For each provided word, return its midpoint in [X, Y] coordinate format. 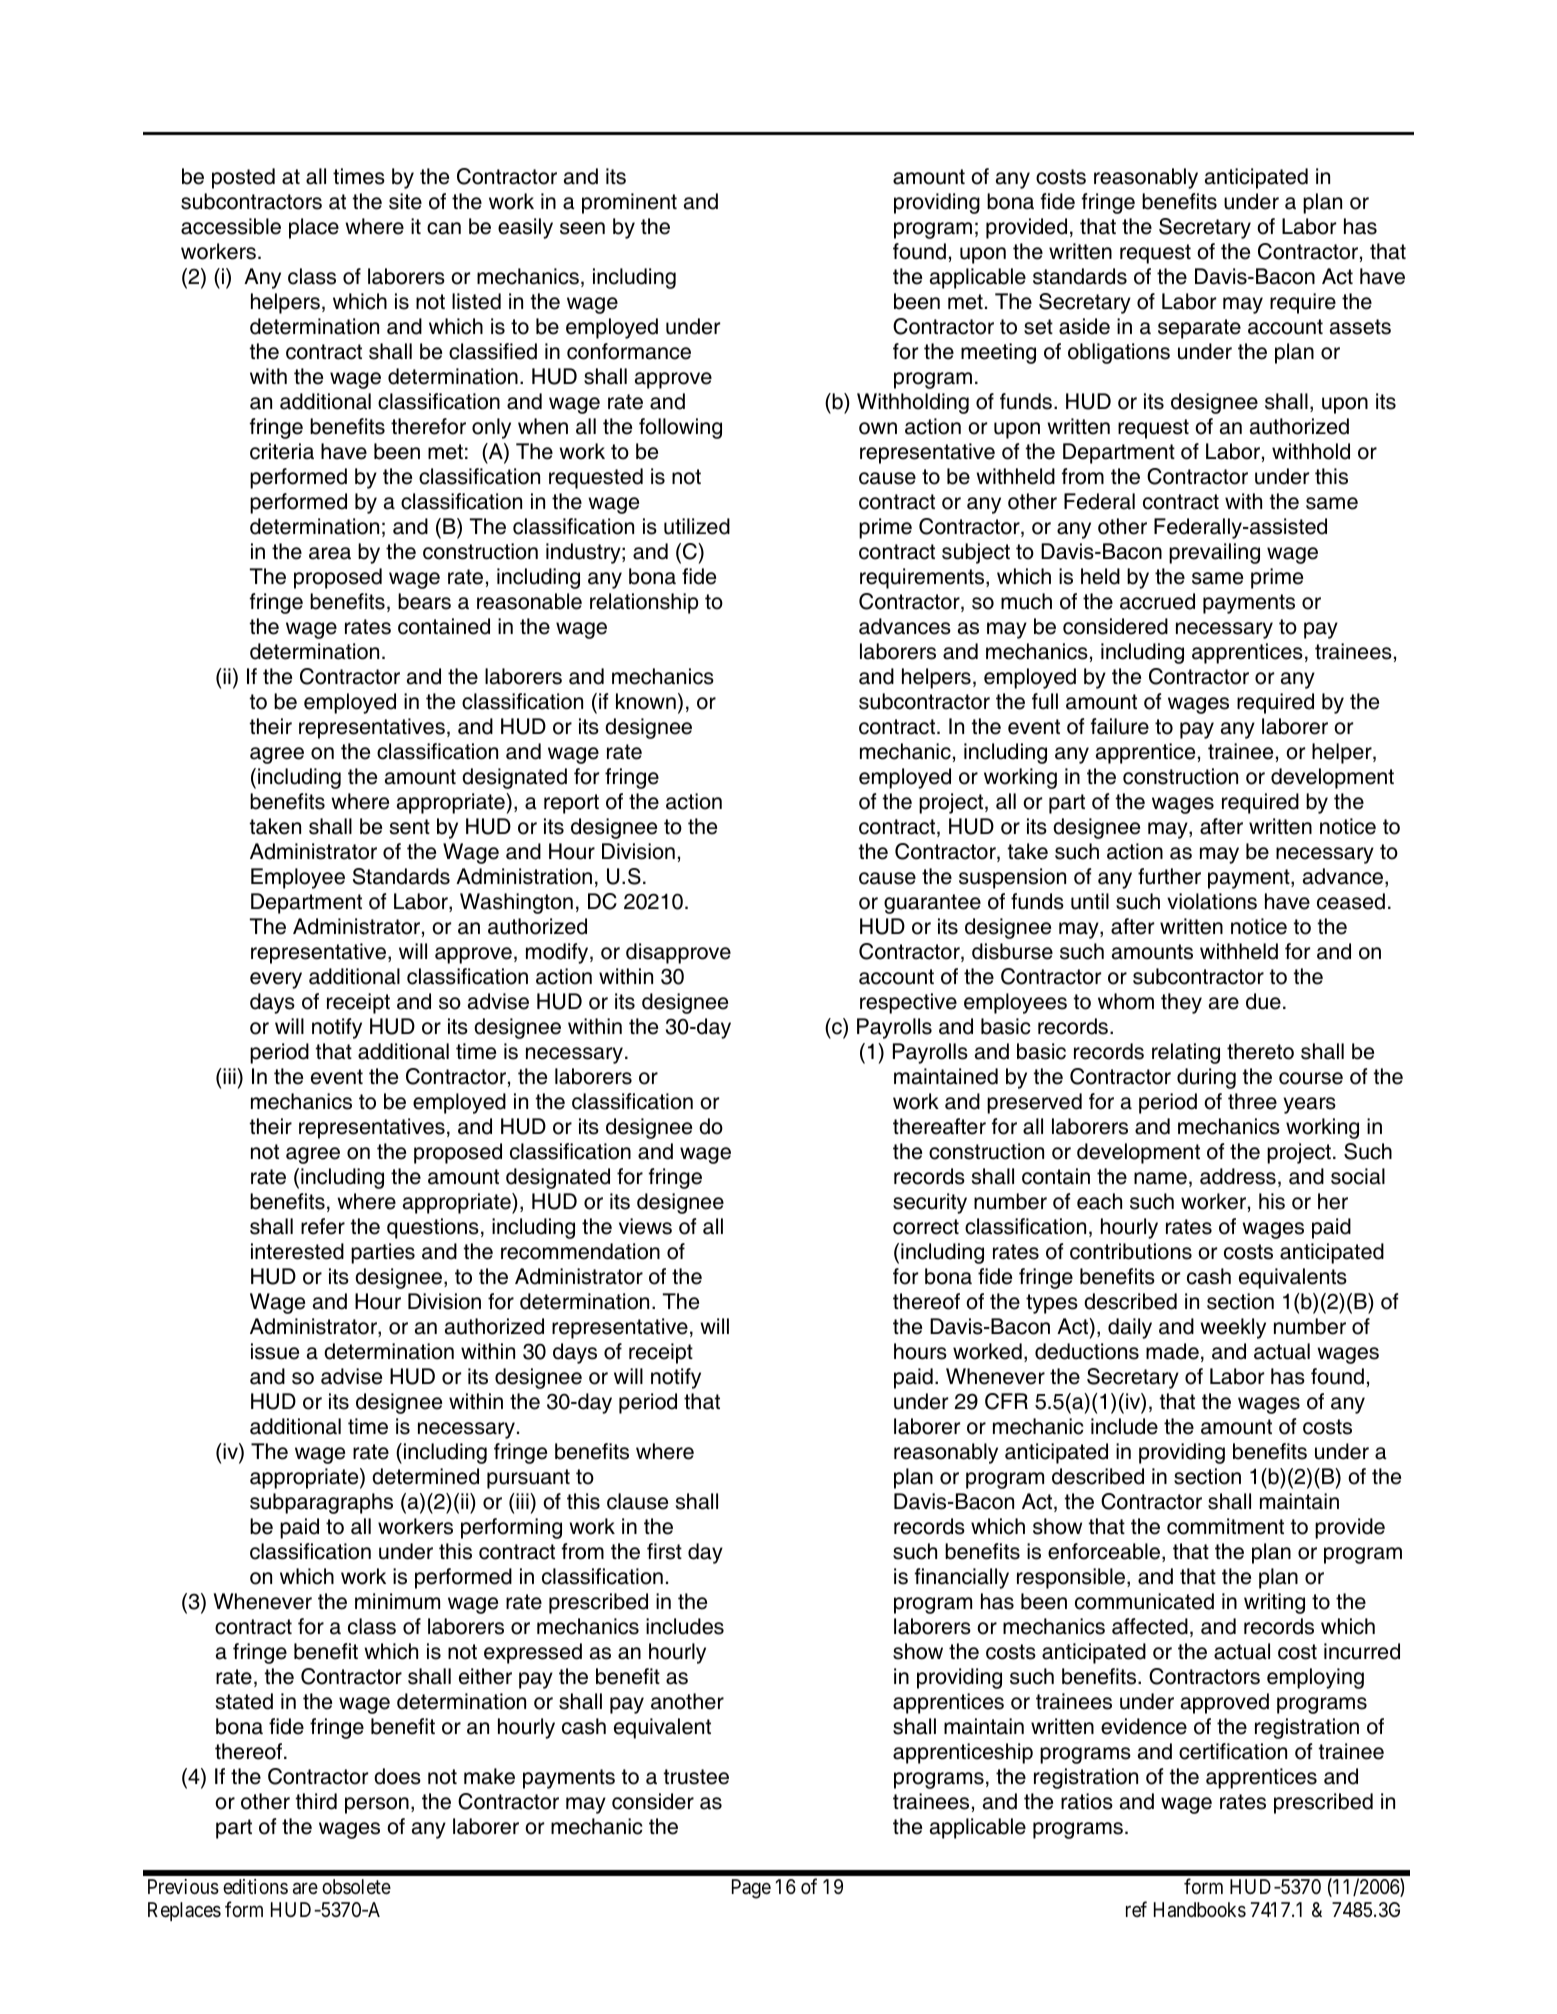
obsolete [356, 1886]
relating [1186, 1053]
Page [751, 1889]
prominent [629, 203]
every [276, 980]
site [405, 201]
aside [1084, 326]
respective [908, 1003]
